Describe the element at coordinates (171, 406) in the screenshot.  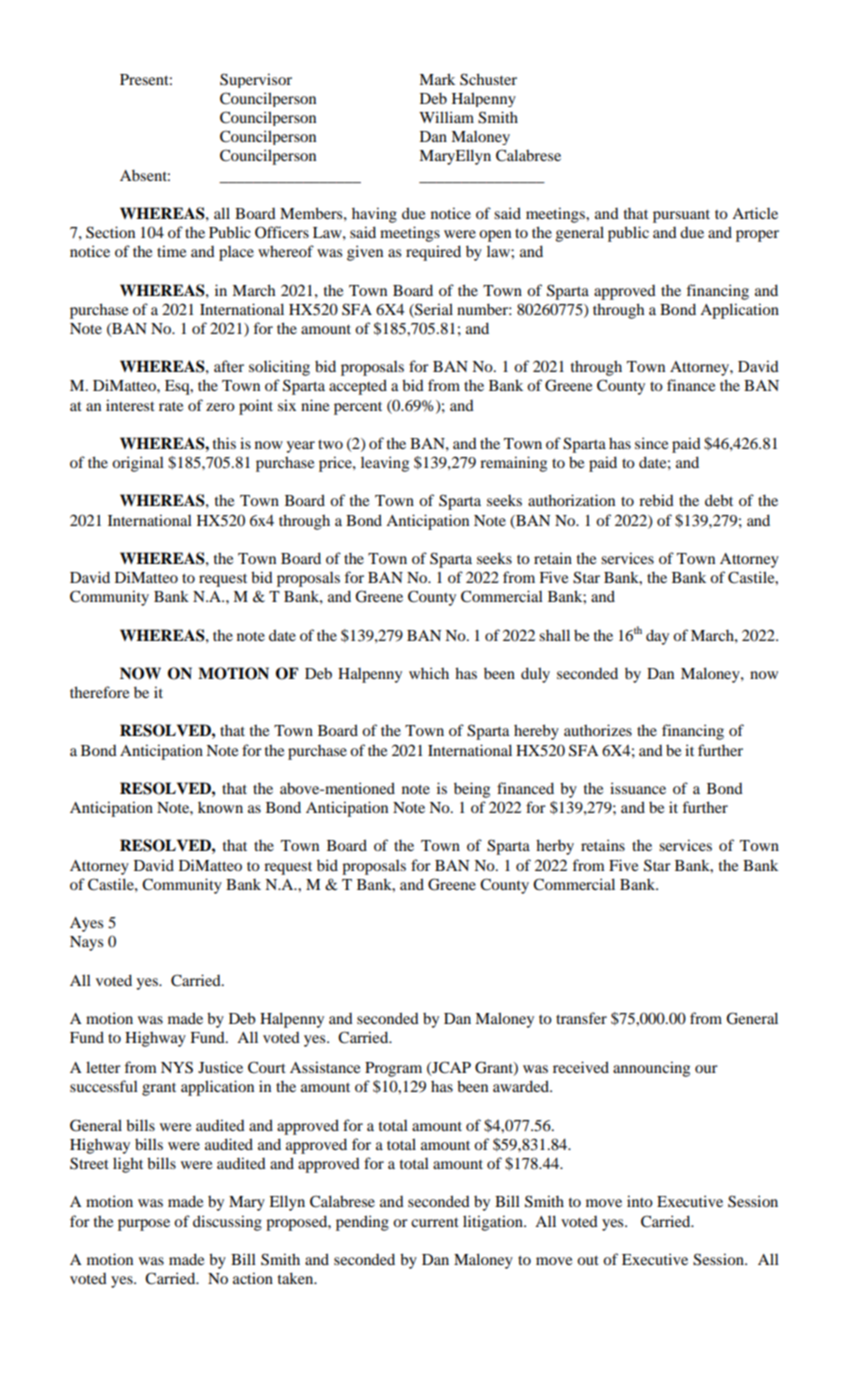
I see `rate` at that location.
